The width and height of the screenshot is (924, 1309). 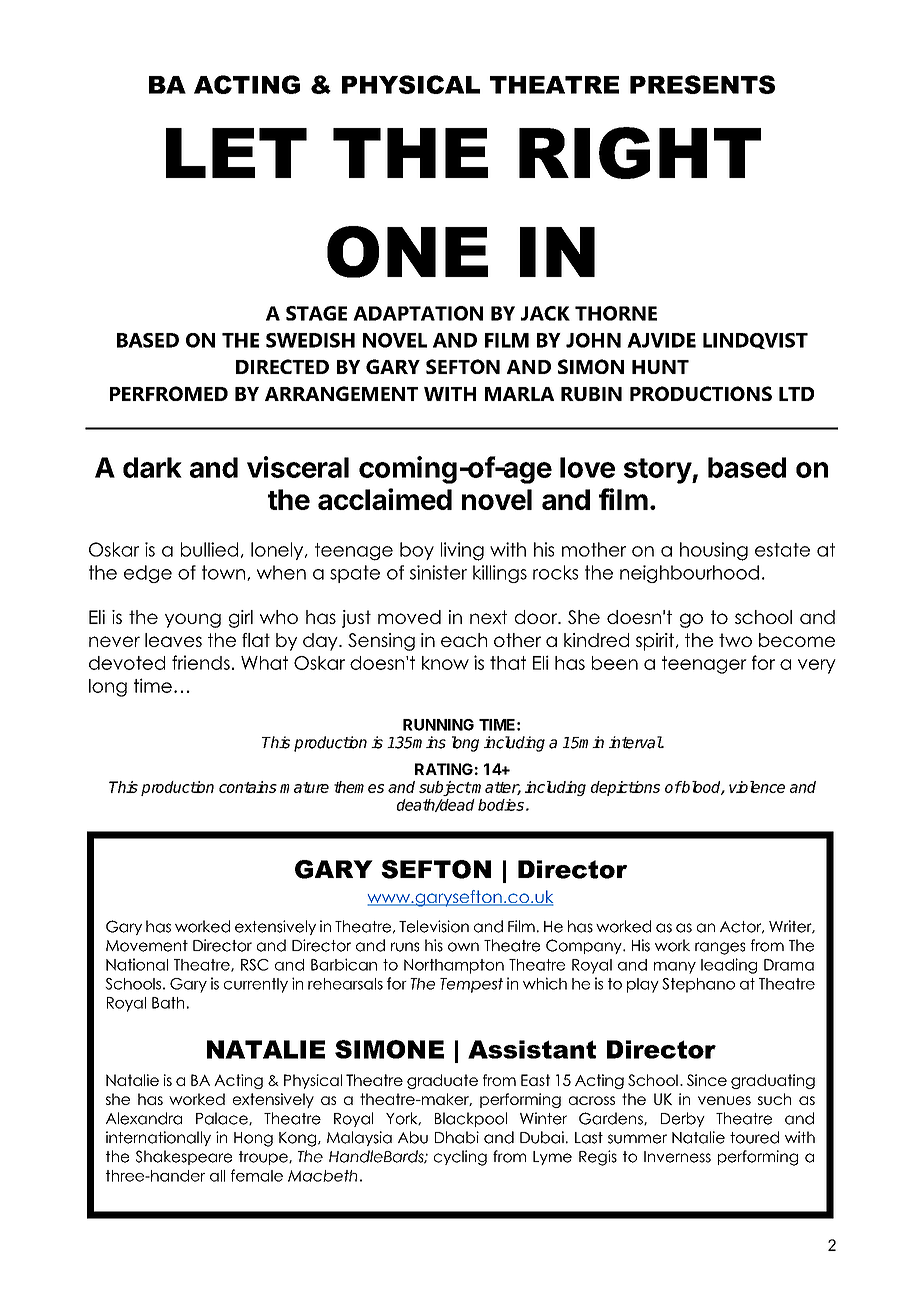 What do you see at coordinates (735, 640) in the screenshot?
I see `two` at bounding box center [735, 640].
